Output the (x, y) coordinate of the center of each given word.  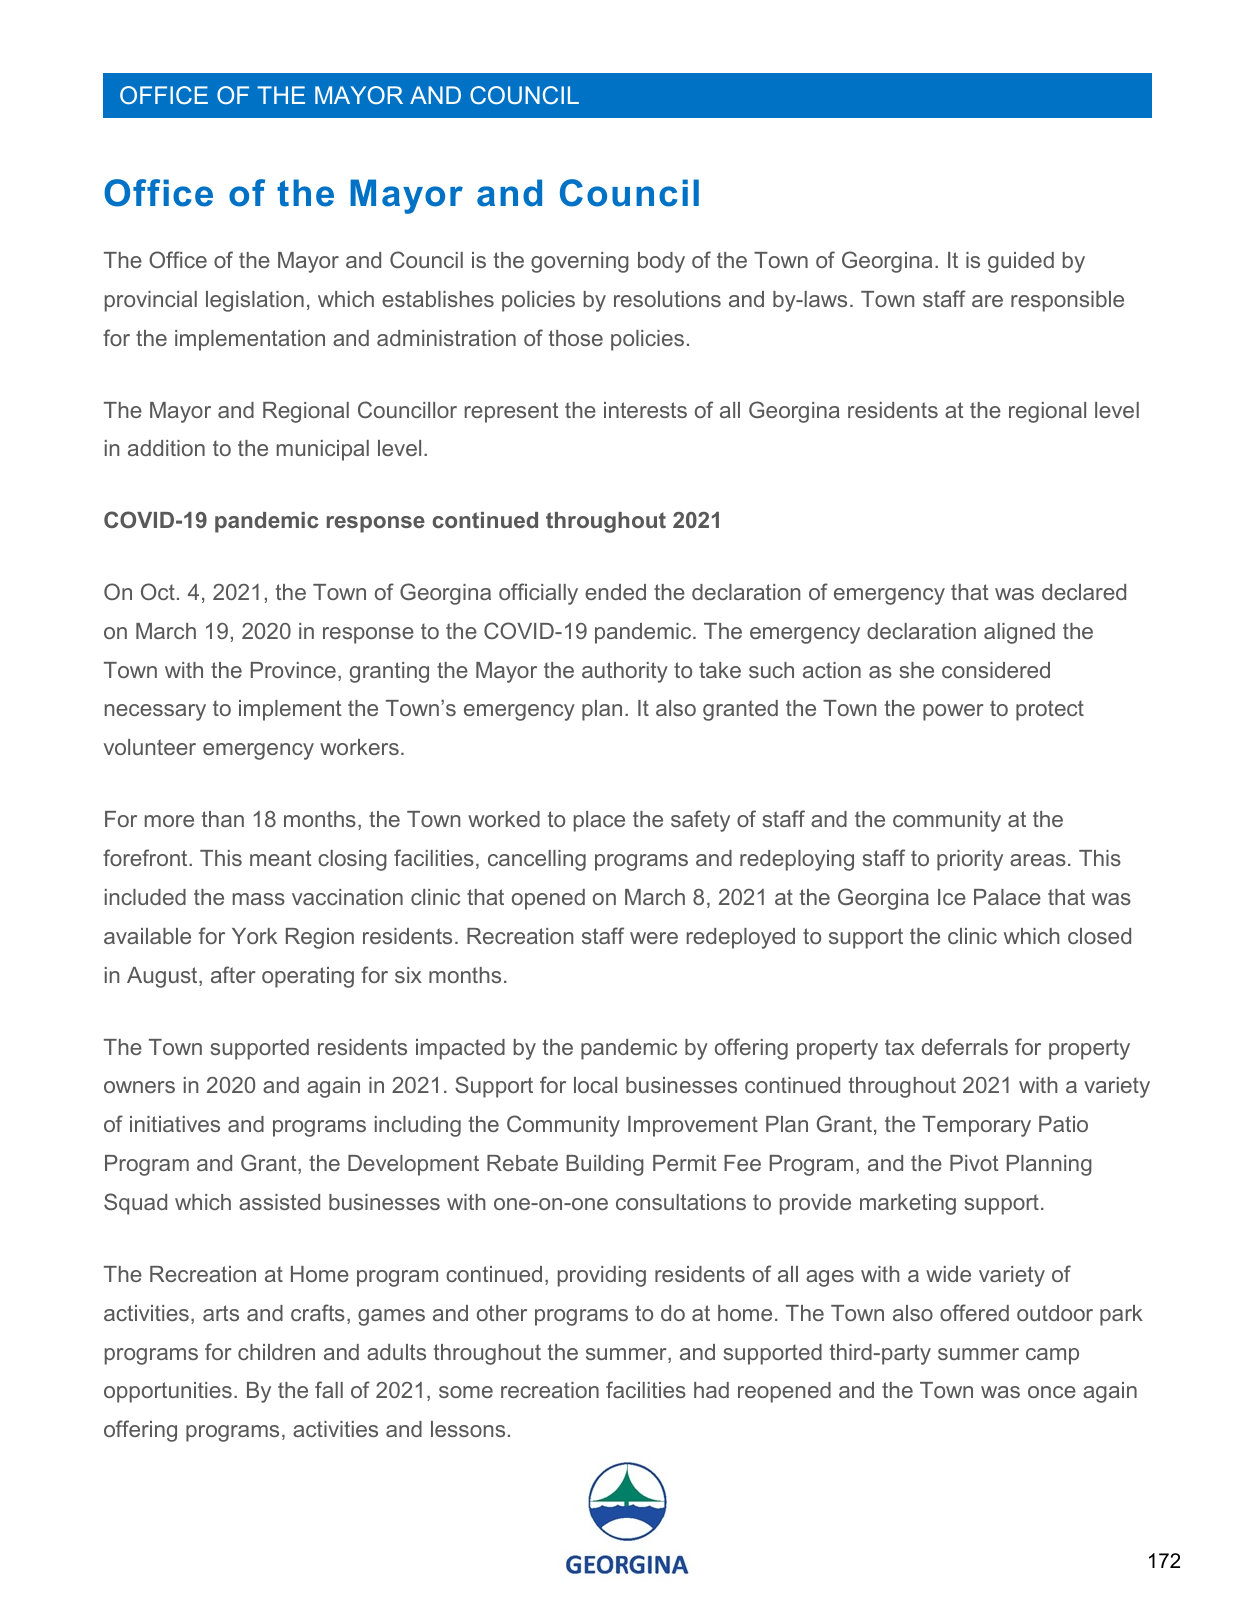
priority (970, 860)
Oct (158, 591)
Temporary (976, 1126)
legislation (255, 301)
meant (281, 858)
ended (615, 592)
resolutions (667, 299)
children (276, 1352)
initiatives (175, 1124)
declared (1084, 592)
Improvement (693, 1126)
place (599, 821)
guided (1021, 262)
